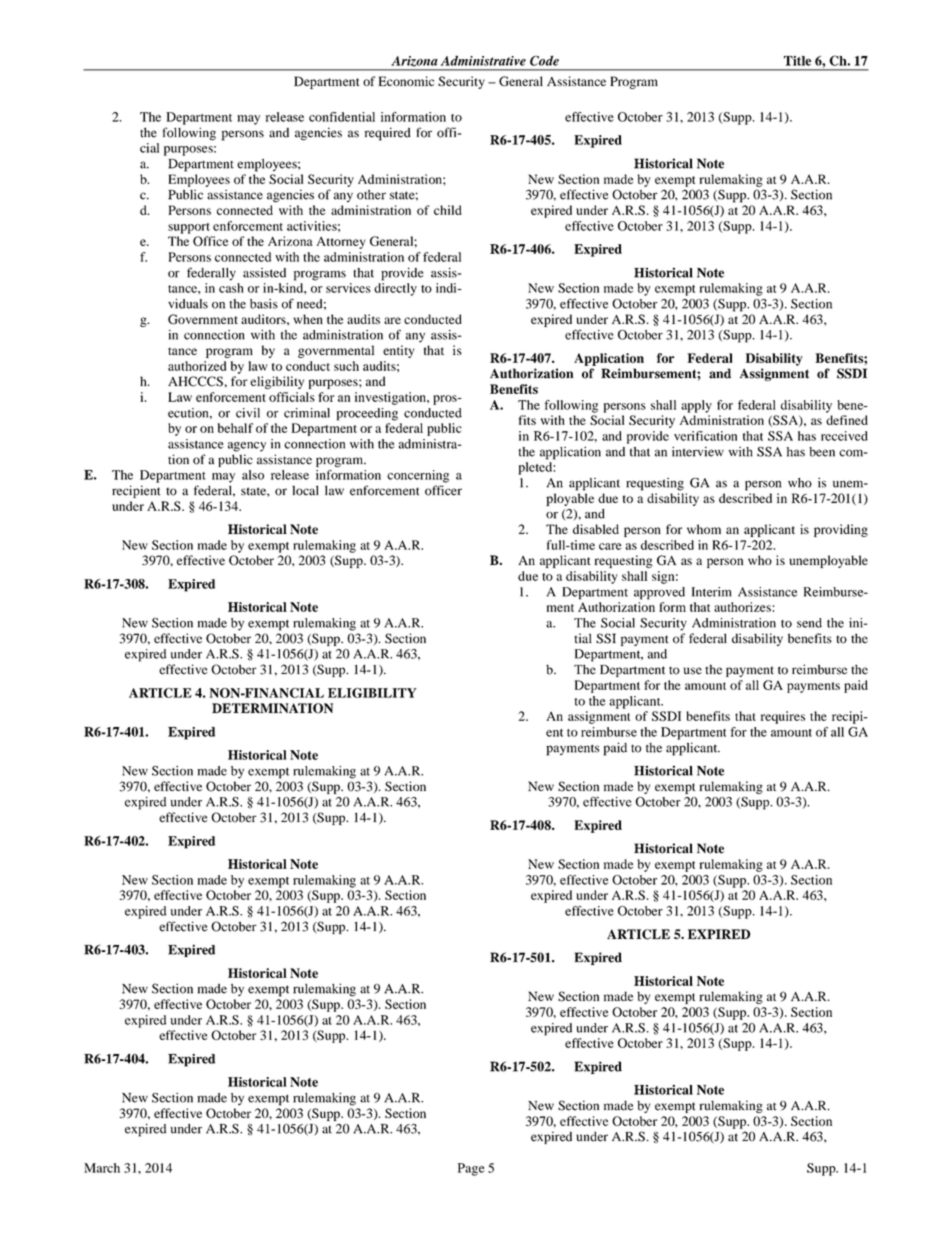  What do you see at coordinates (388, 134) in the image?
I see `required` at bounding box center [388, 134].
